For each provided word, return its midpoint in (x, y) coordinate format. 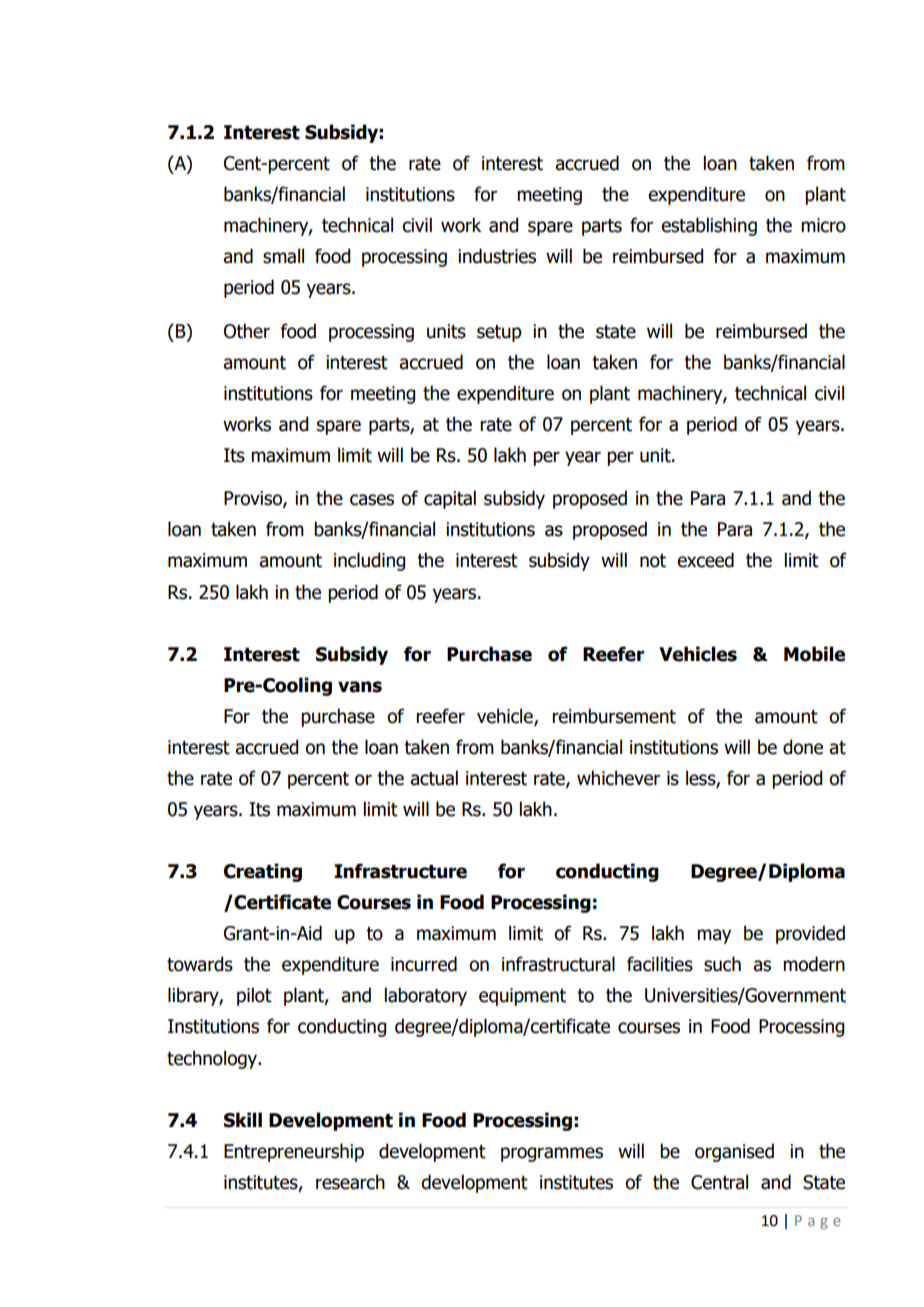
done (803, 747)
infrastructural (558, 964)
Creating (263, 872)
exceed (705, 560)
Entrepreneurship (294, 1152)
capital (450, 499)
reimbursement (614, 716)
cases (372, 500)
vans (360, 687)
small (283, 256)
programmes (552, 1154)
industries (497, 256)
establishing (709, 226)
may (714, 936)
